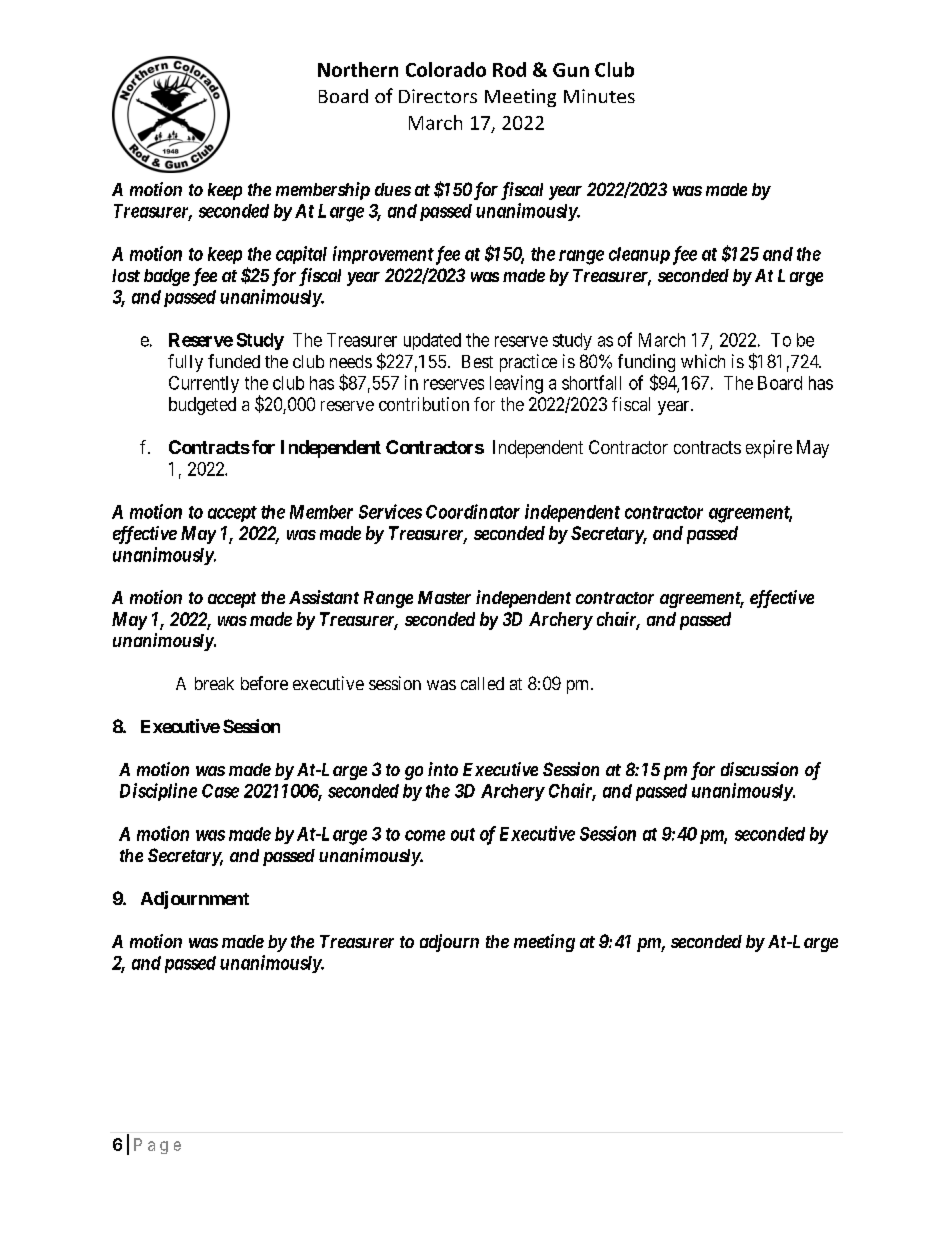 The height and width of the page is (1233, 952). Describe the element at coordinates (759, 769) in the page. I see `discussion` at that location.
